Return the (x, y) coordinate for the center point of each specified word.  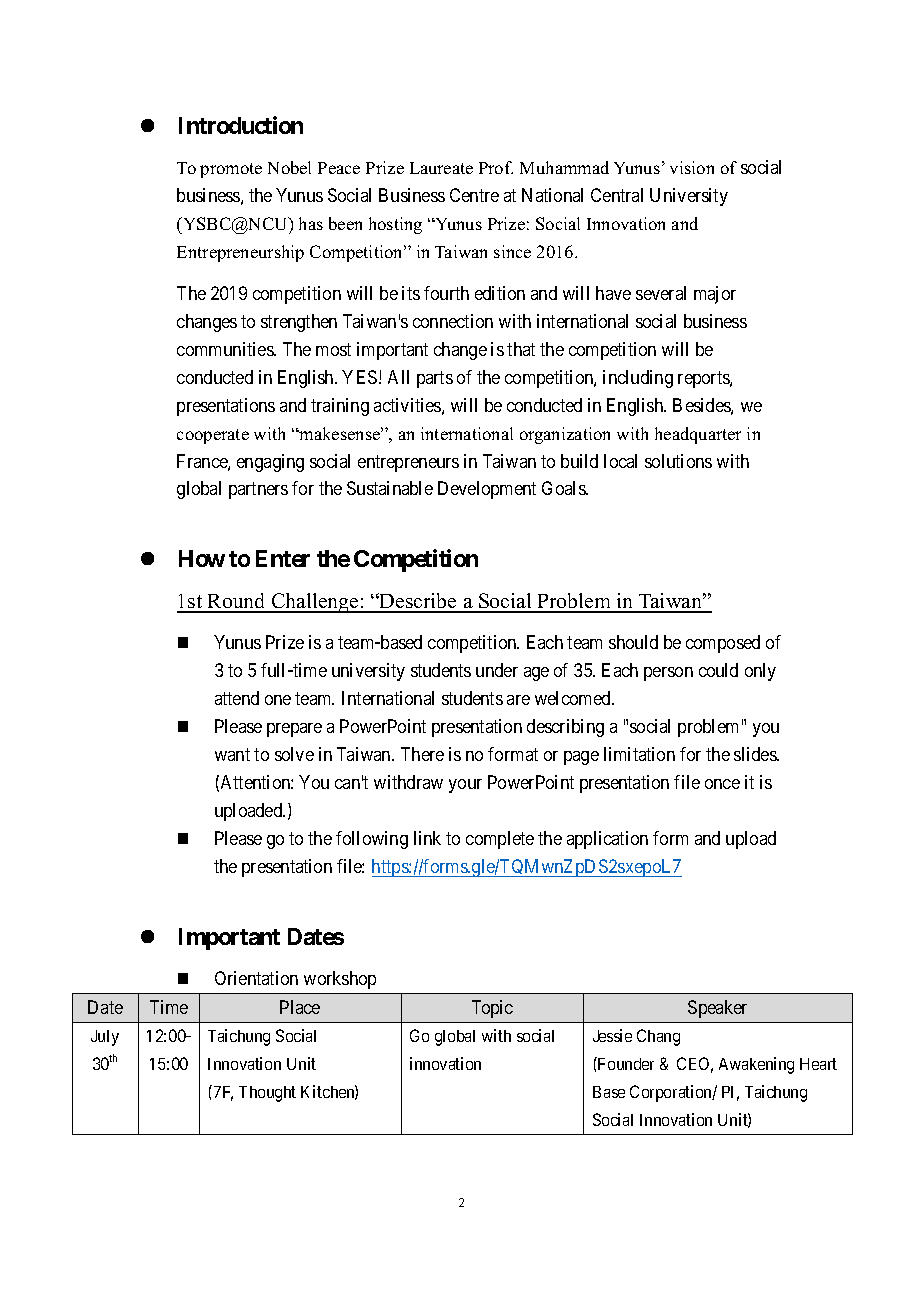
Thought (267, 1094)
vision (692, 167)
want (232, 754)
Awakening (756, 1065)
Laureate (441, 168)
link (427, 838)
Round (237, 602)
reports (704, 379)
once (722, 784)
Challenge (315, 603)
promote (231, 170)
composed (723, 644)
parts (435, 379)
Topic (492, 1009)
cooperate (213, 436)
